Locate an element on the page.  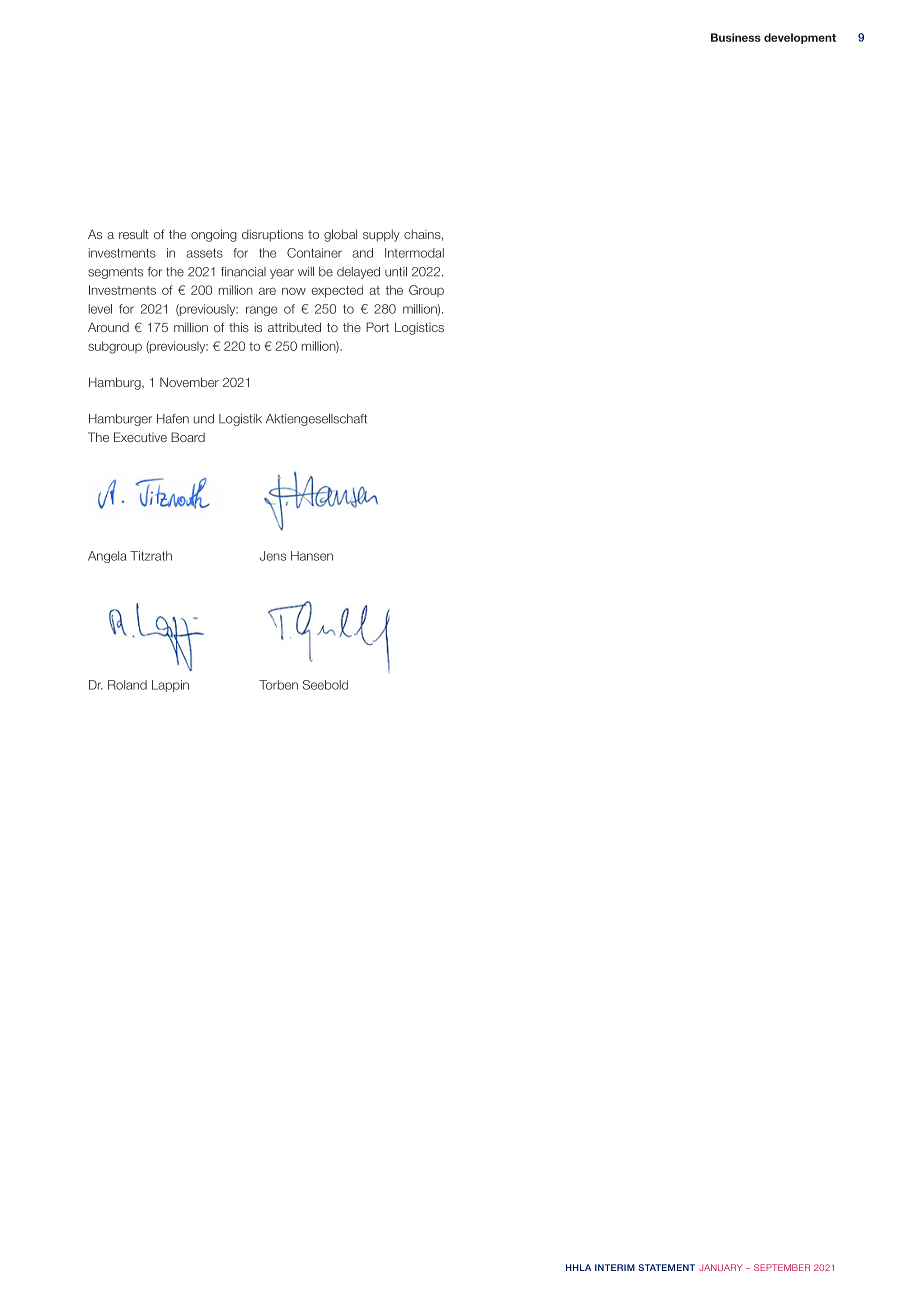
Business is located at coordinates (736, 37).
